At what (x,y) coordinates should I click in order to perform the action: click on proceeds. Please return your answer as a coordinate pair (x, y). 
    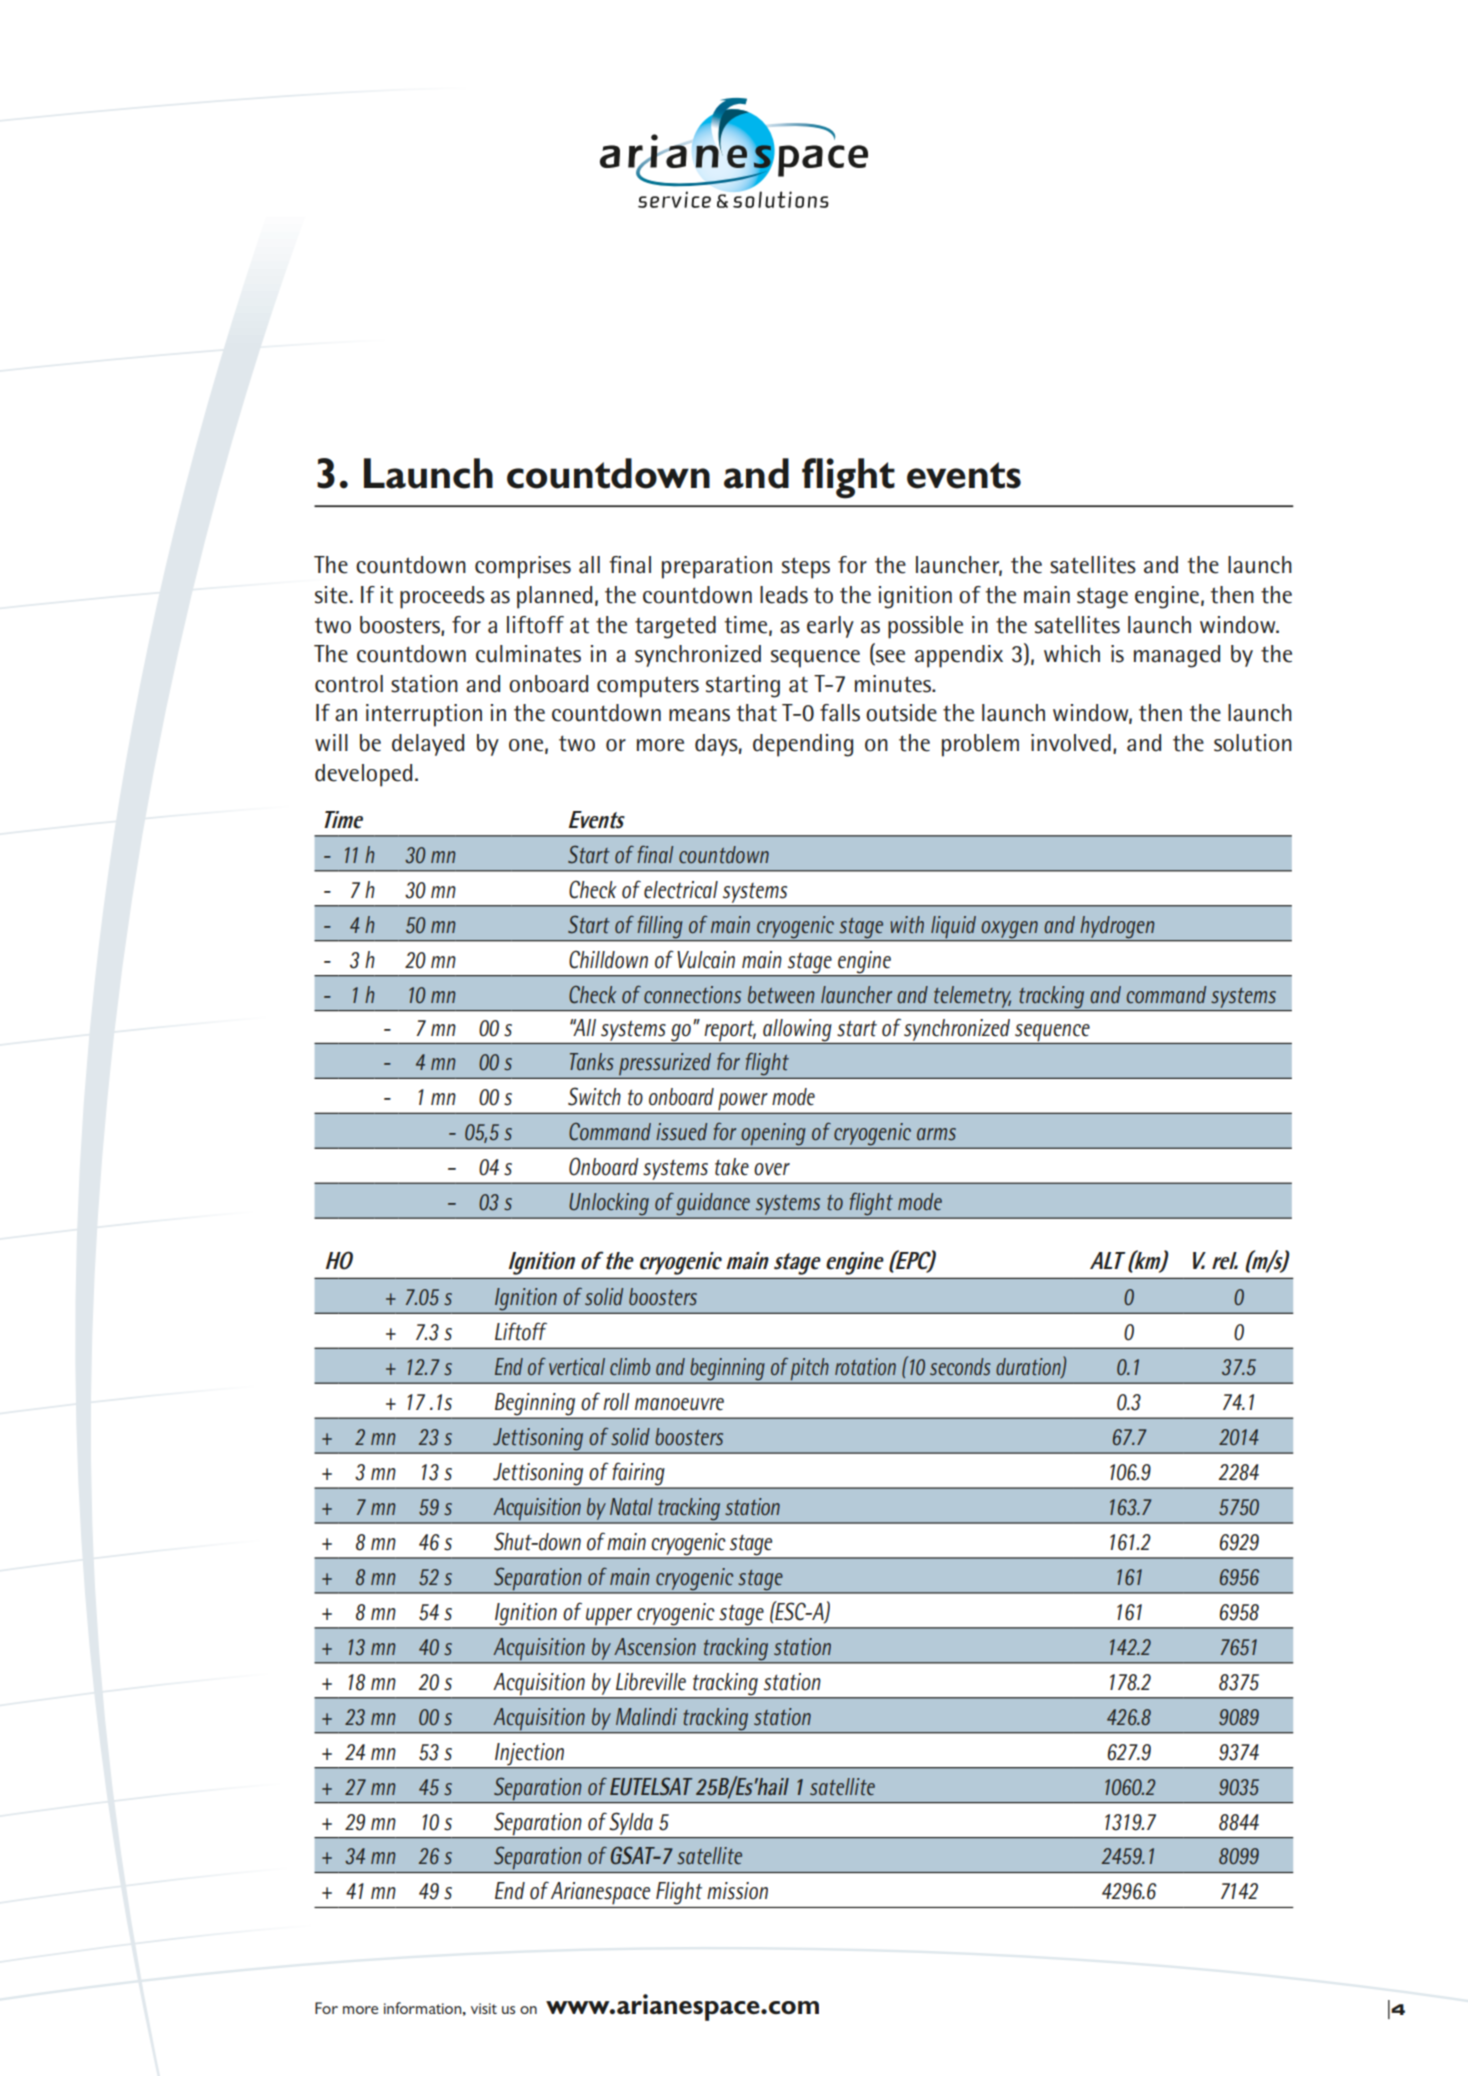
    Looking at the image, I should click on (442, 597).
